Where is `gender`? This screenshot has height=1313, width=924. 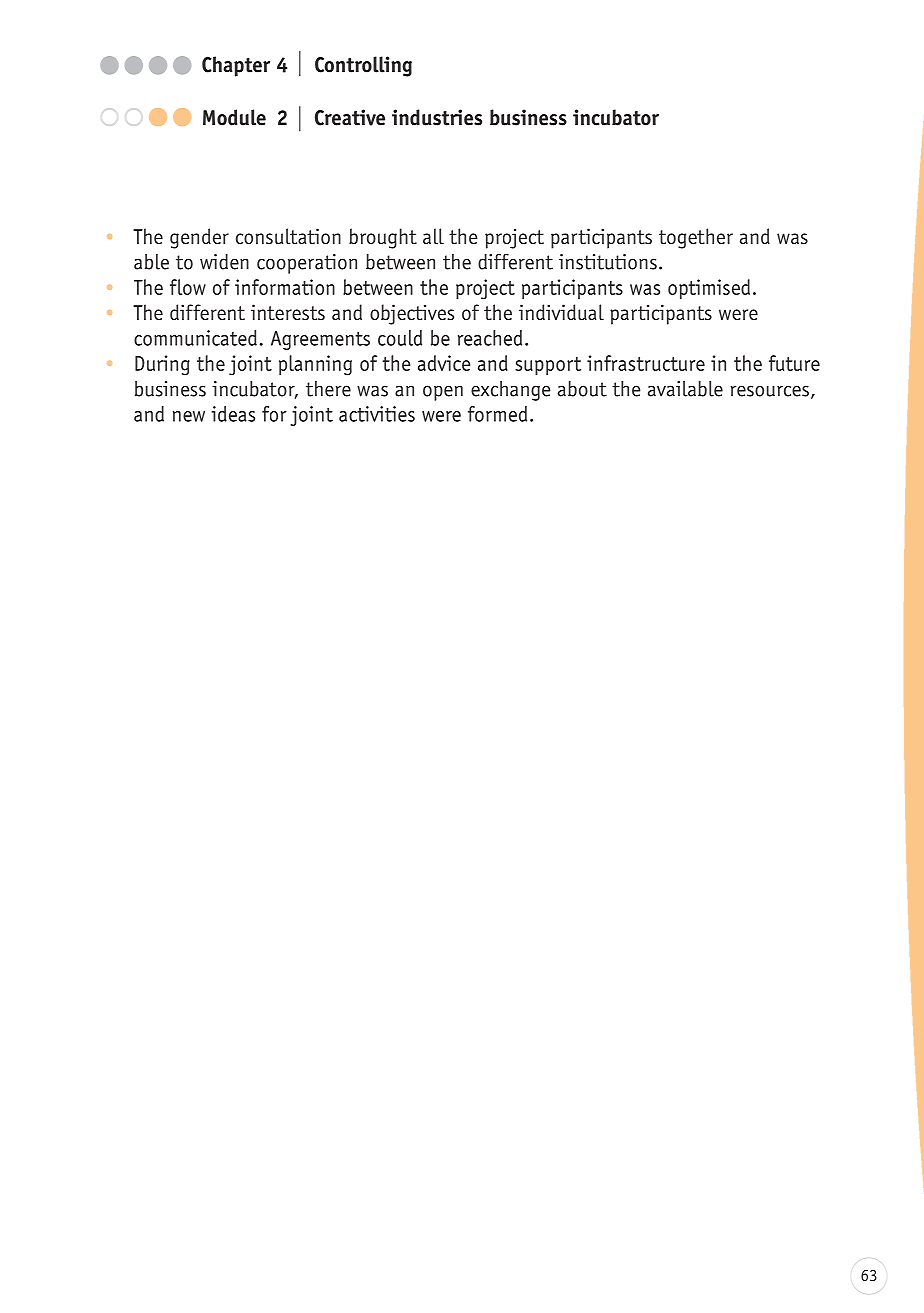
gender is located at coordinates (199, 238).
